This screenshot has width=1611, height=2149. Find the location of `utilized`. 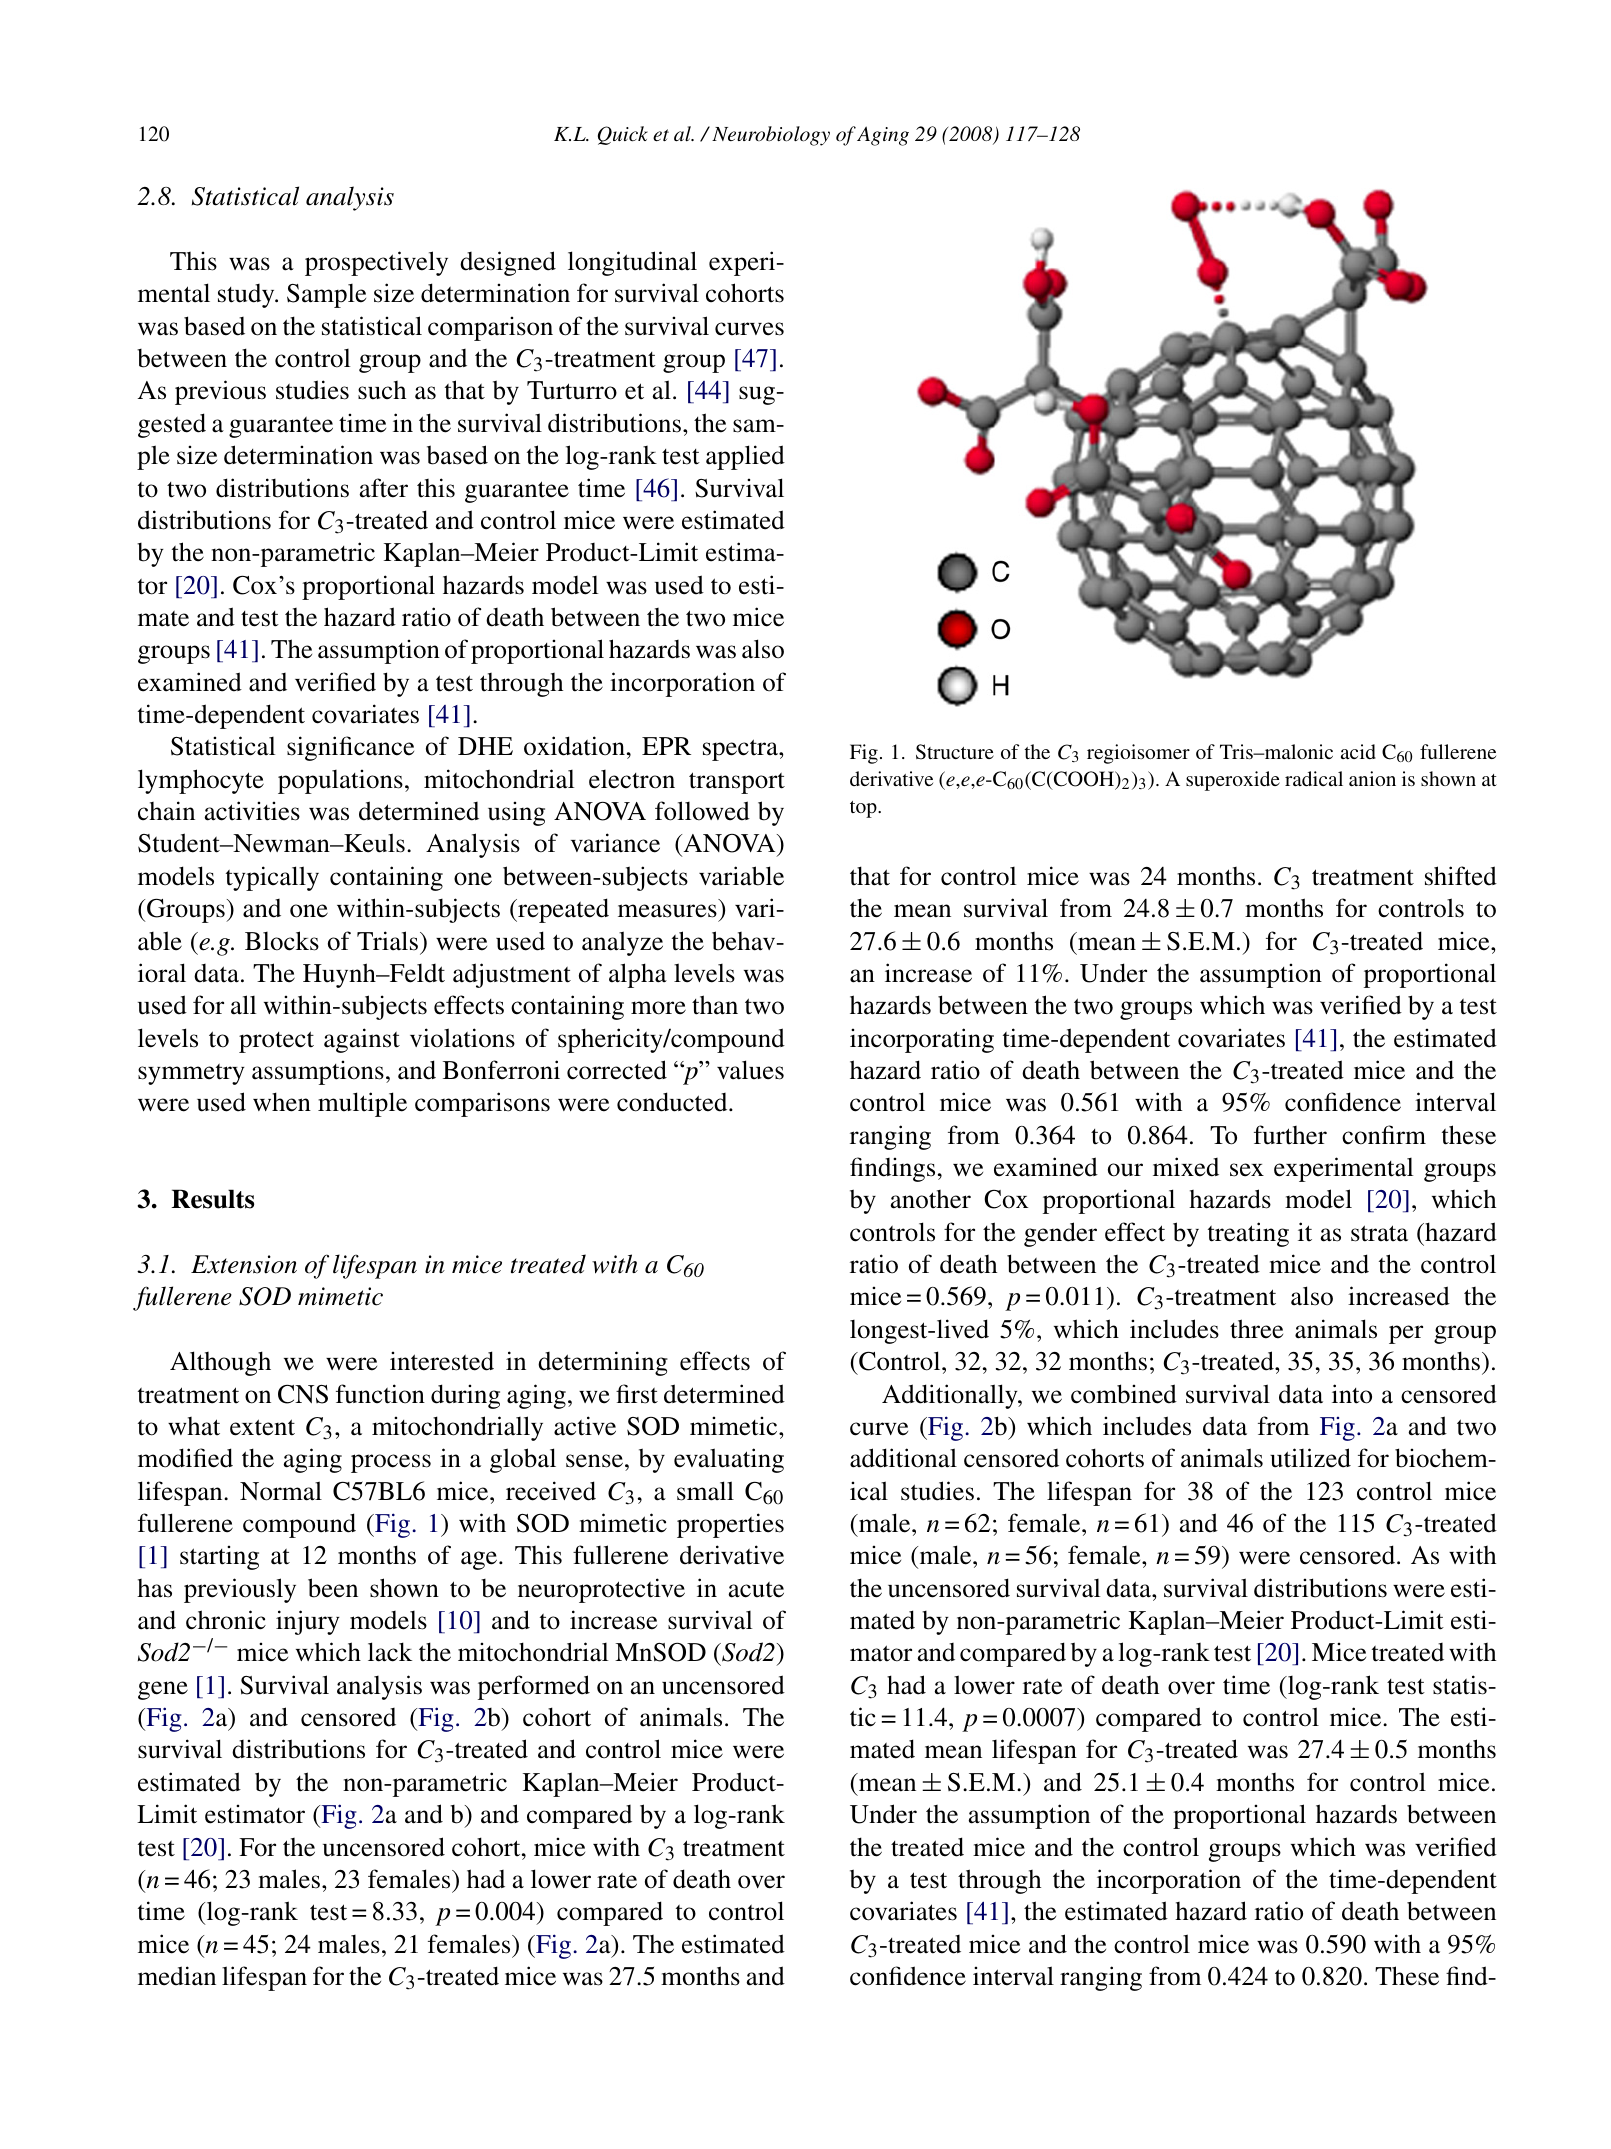

utilized is located at coordinates (1310, 1458).
